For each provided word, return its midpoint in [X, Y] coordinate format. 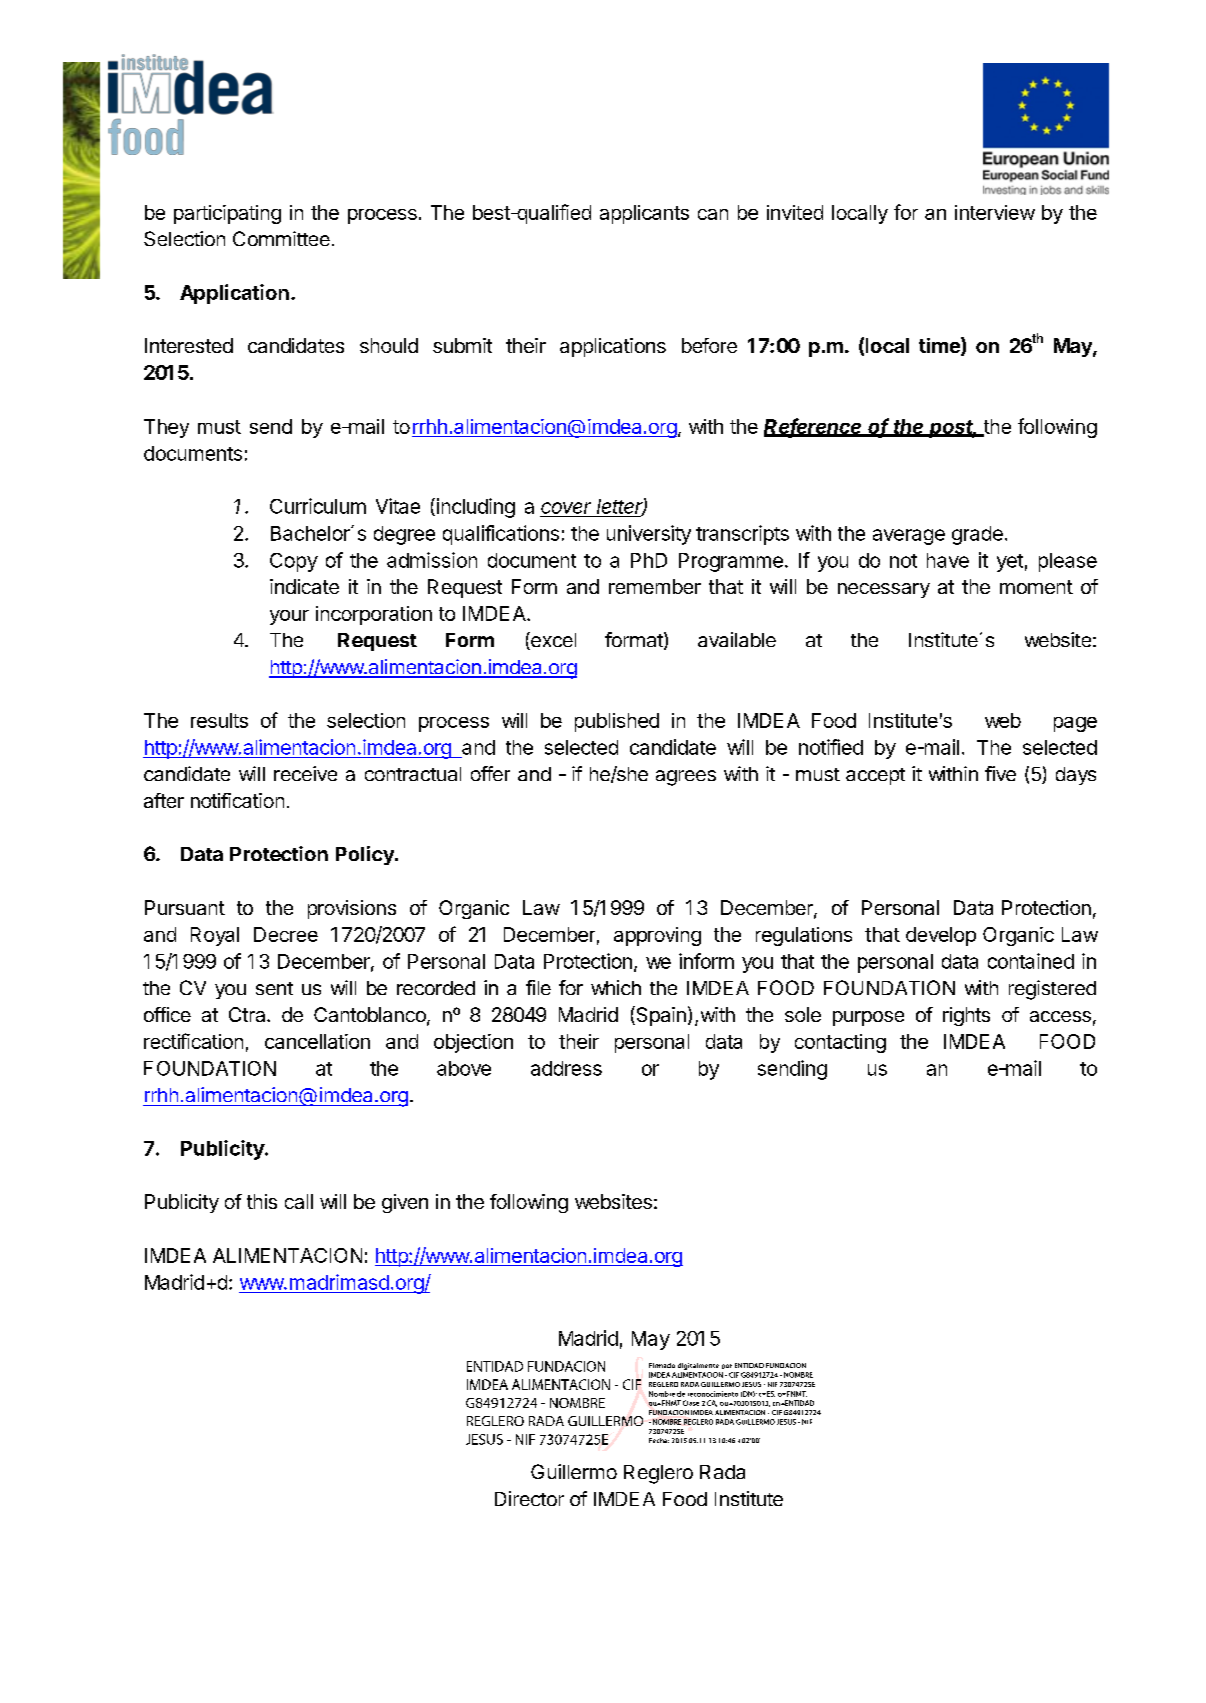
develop [941, 936]
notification [237, 800]
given [405, 1203]
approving [657, 936]
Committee [281, 238]
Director [529, 1498]
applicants [644, 214]
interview [995, 212]
